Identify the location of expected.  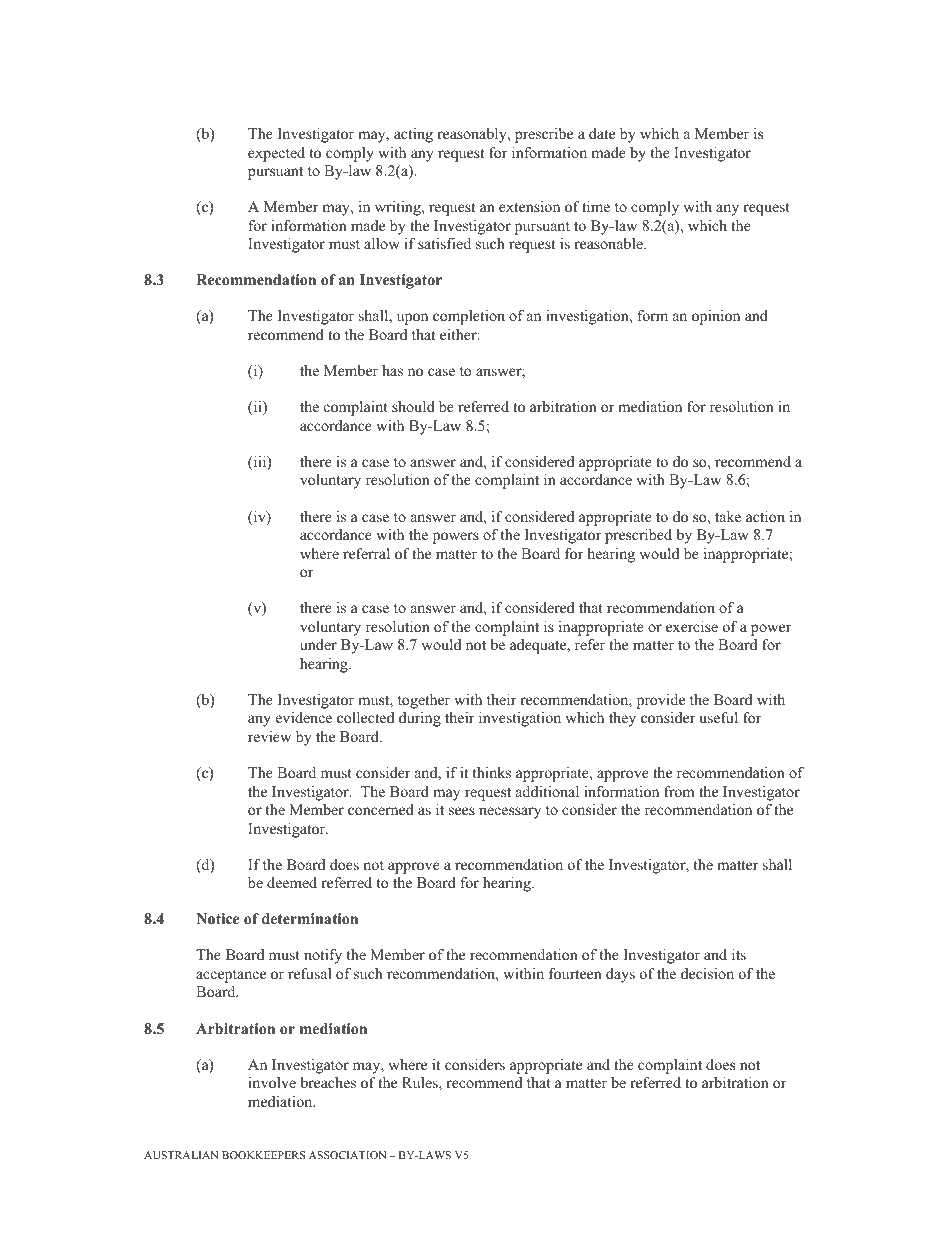
(276, 154).
